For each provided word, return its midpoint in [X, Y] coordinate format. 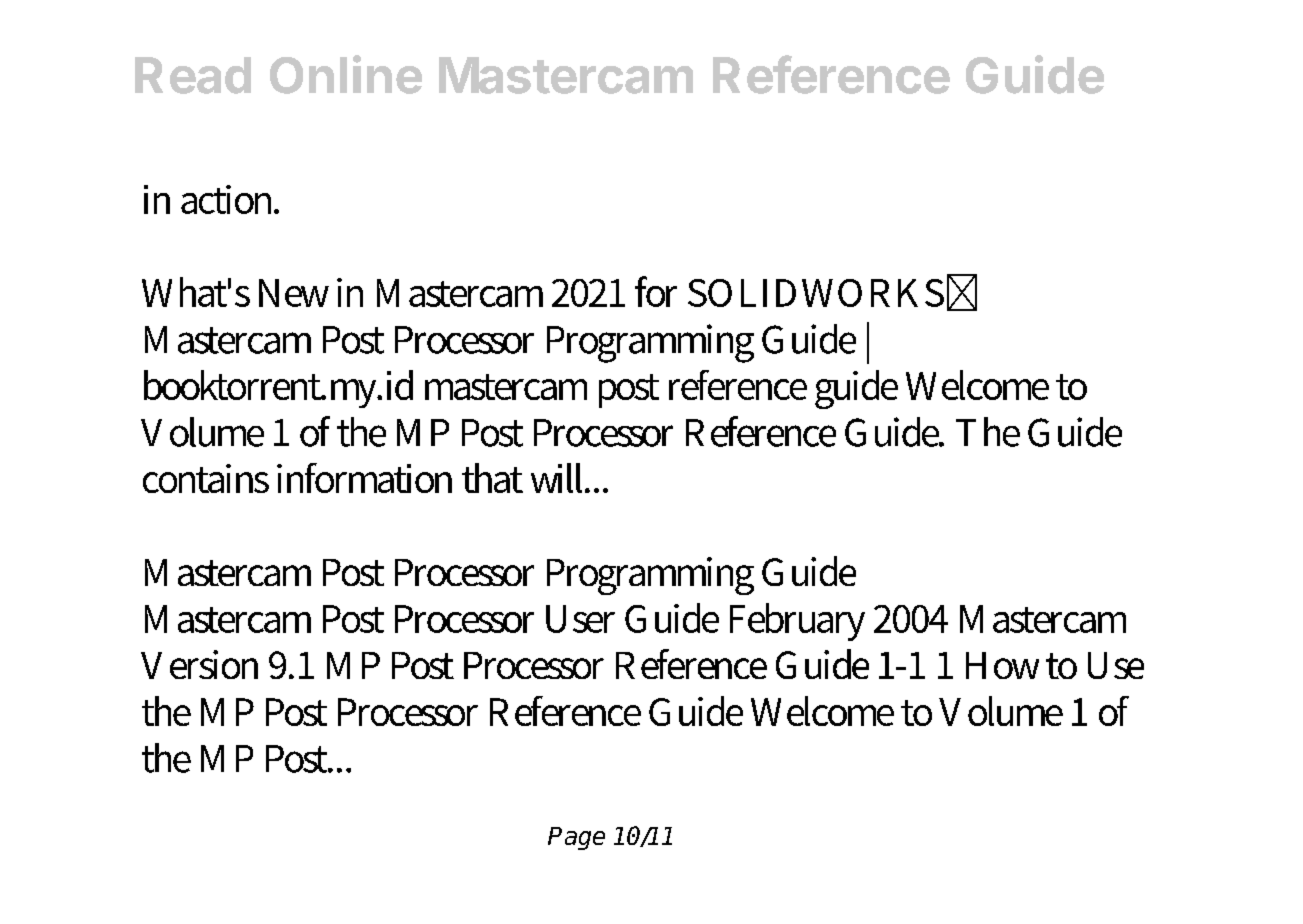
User [580, 619]
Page [576, 838]
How [1002, 665]
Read [193, 75]
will [559, 478]
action [229, 199]
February [797, 622]
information [364, 478]
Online [346, 74]
